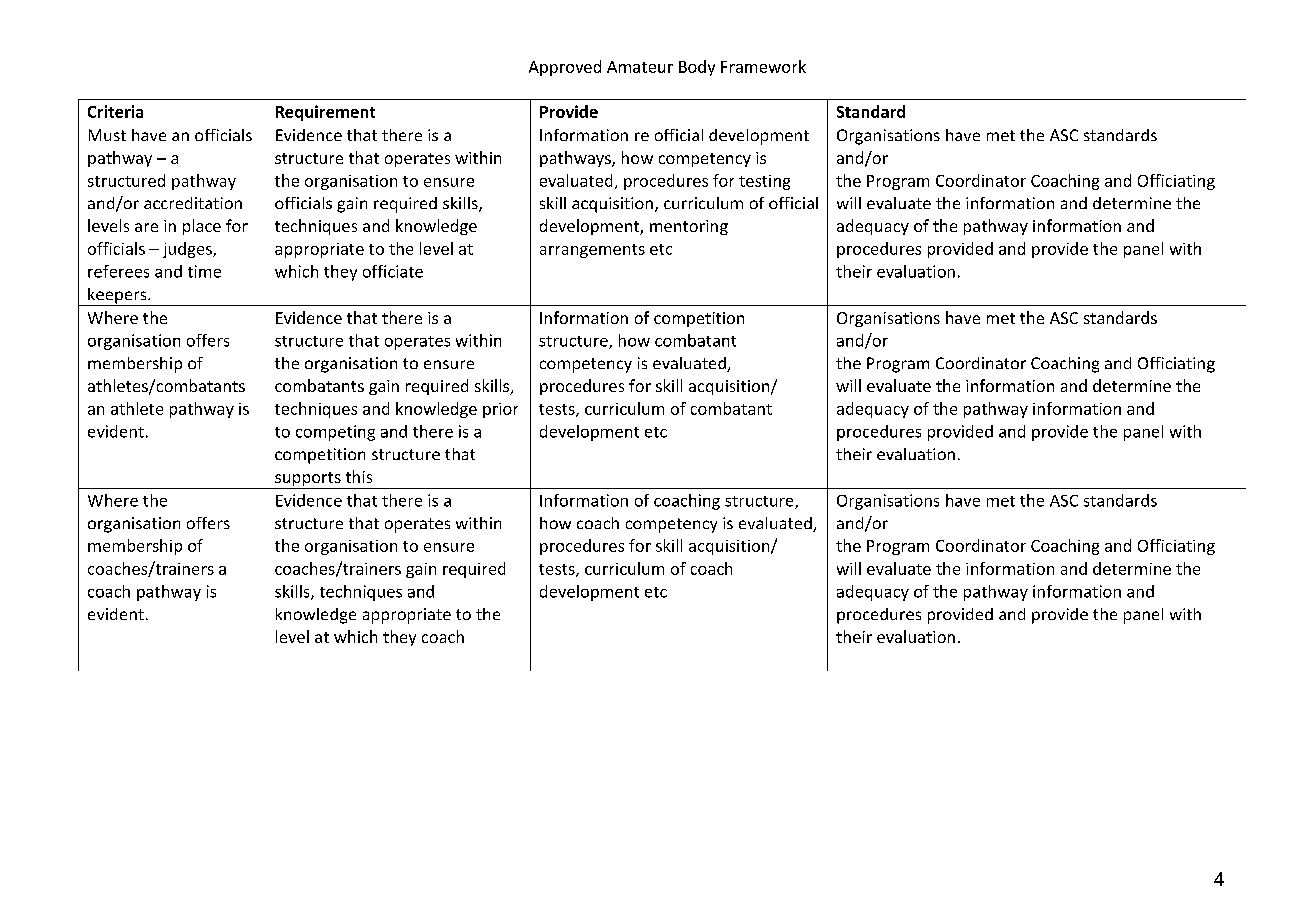 Image resolution: width=1308 pixels, height=924 pixels. I want to click on accreditation, so click(193, 203).
